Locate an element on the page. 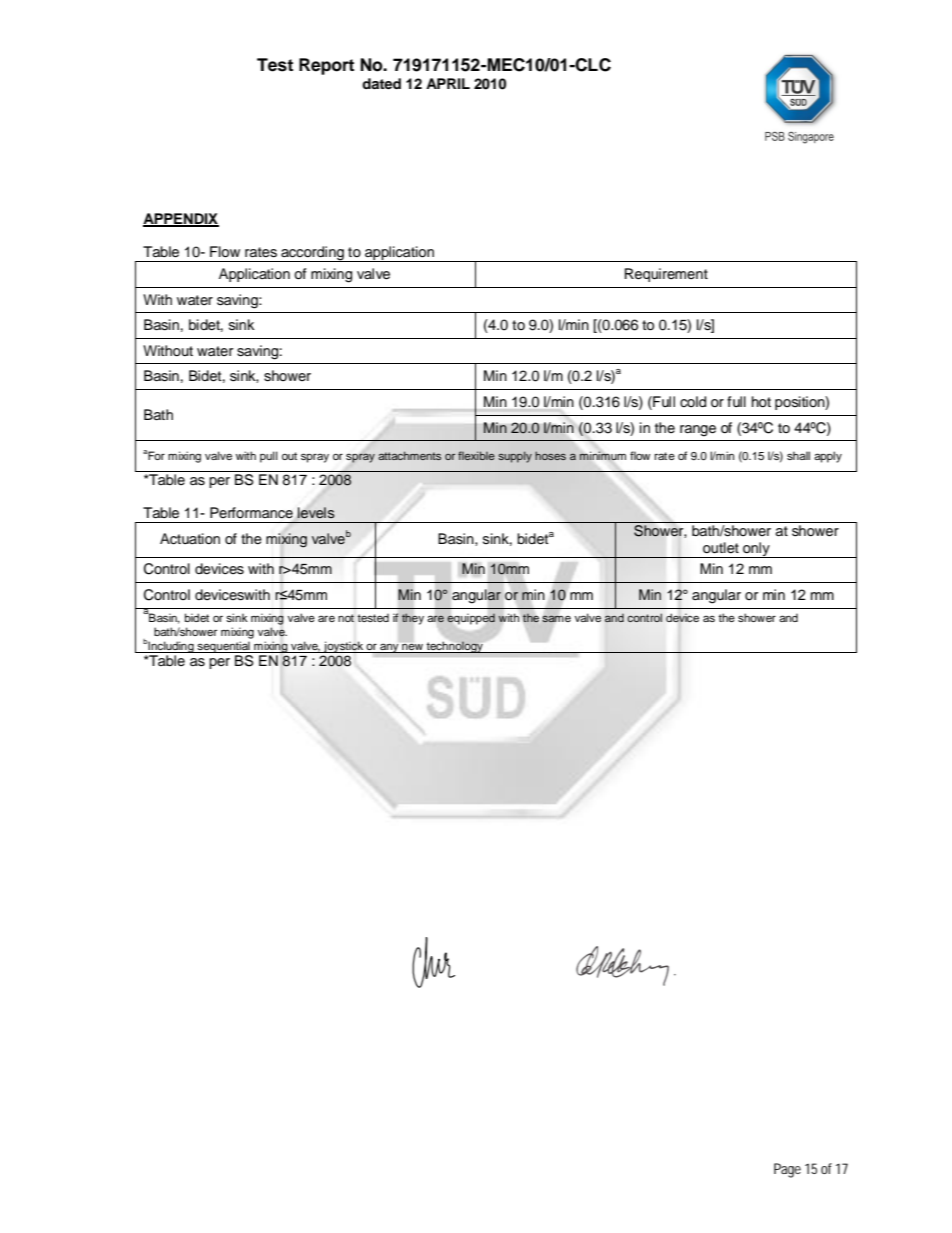  supply is located at coordinates (515, 457).
